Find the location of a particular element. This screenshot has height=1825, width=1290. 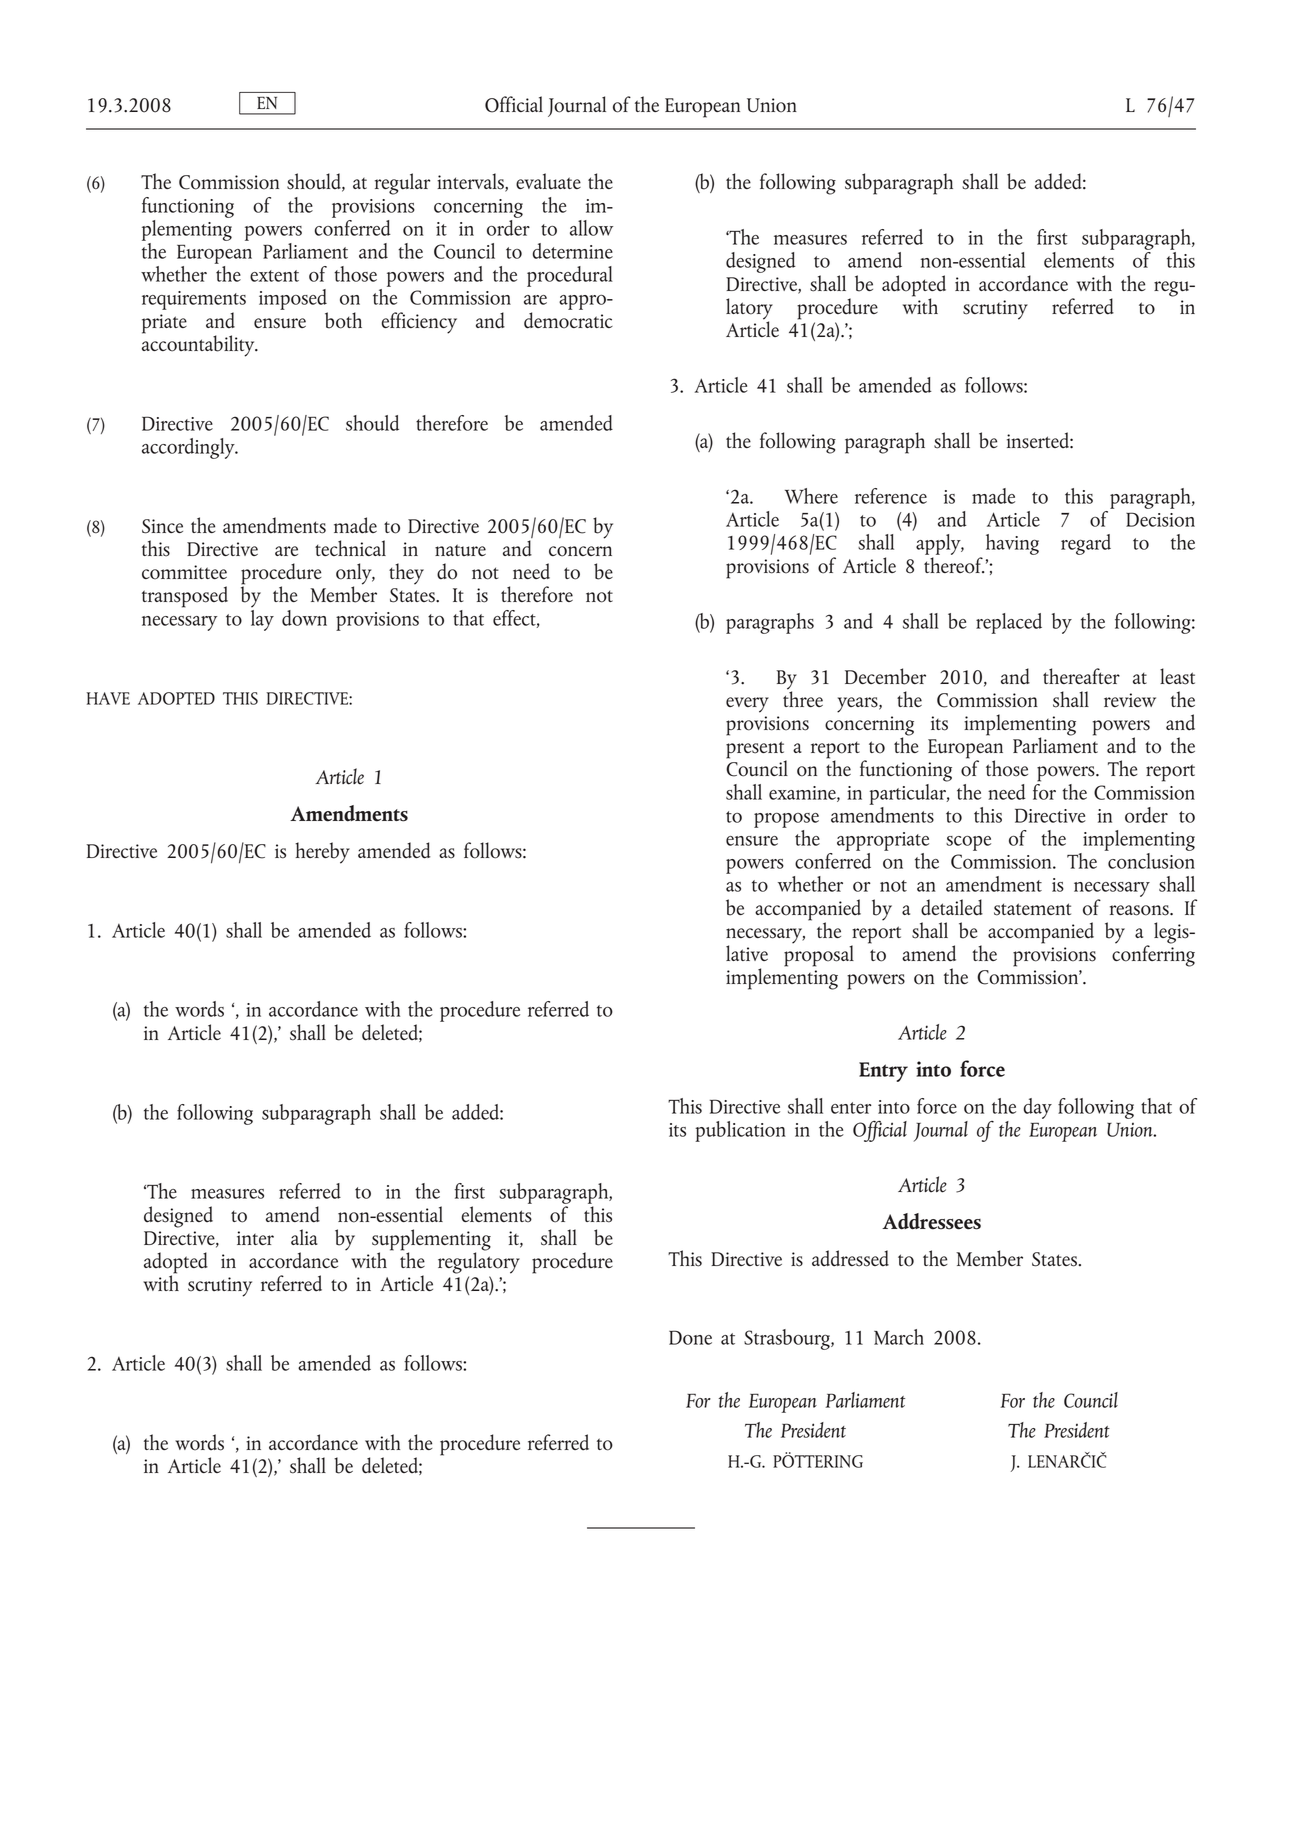

Done is located at coordinates (690, 1337).
